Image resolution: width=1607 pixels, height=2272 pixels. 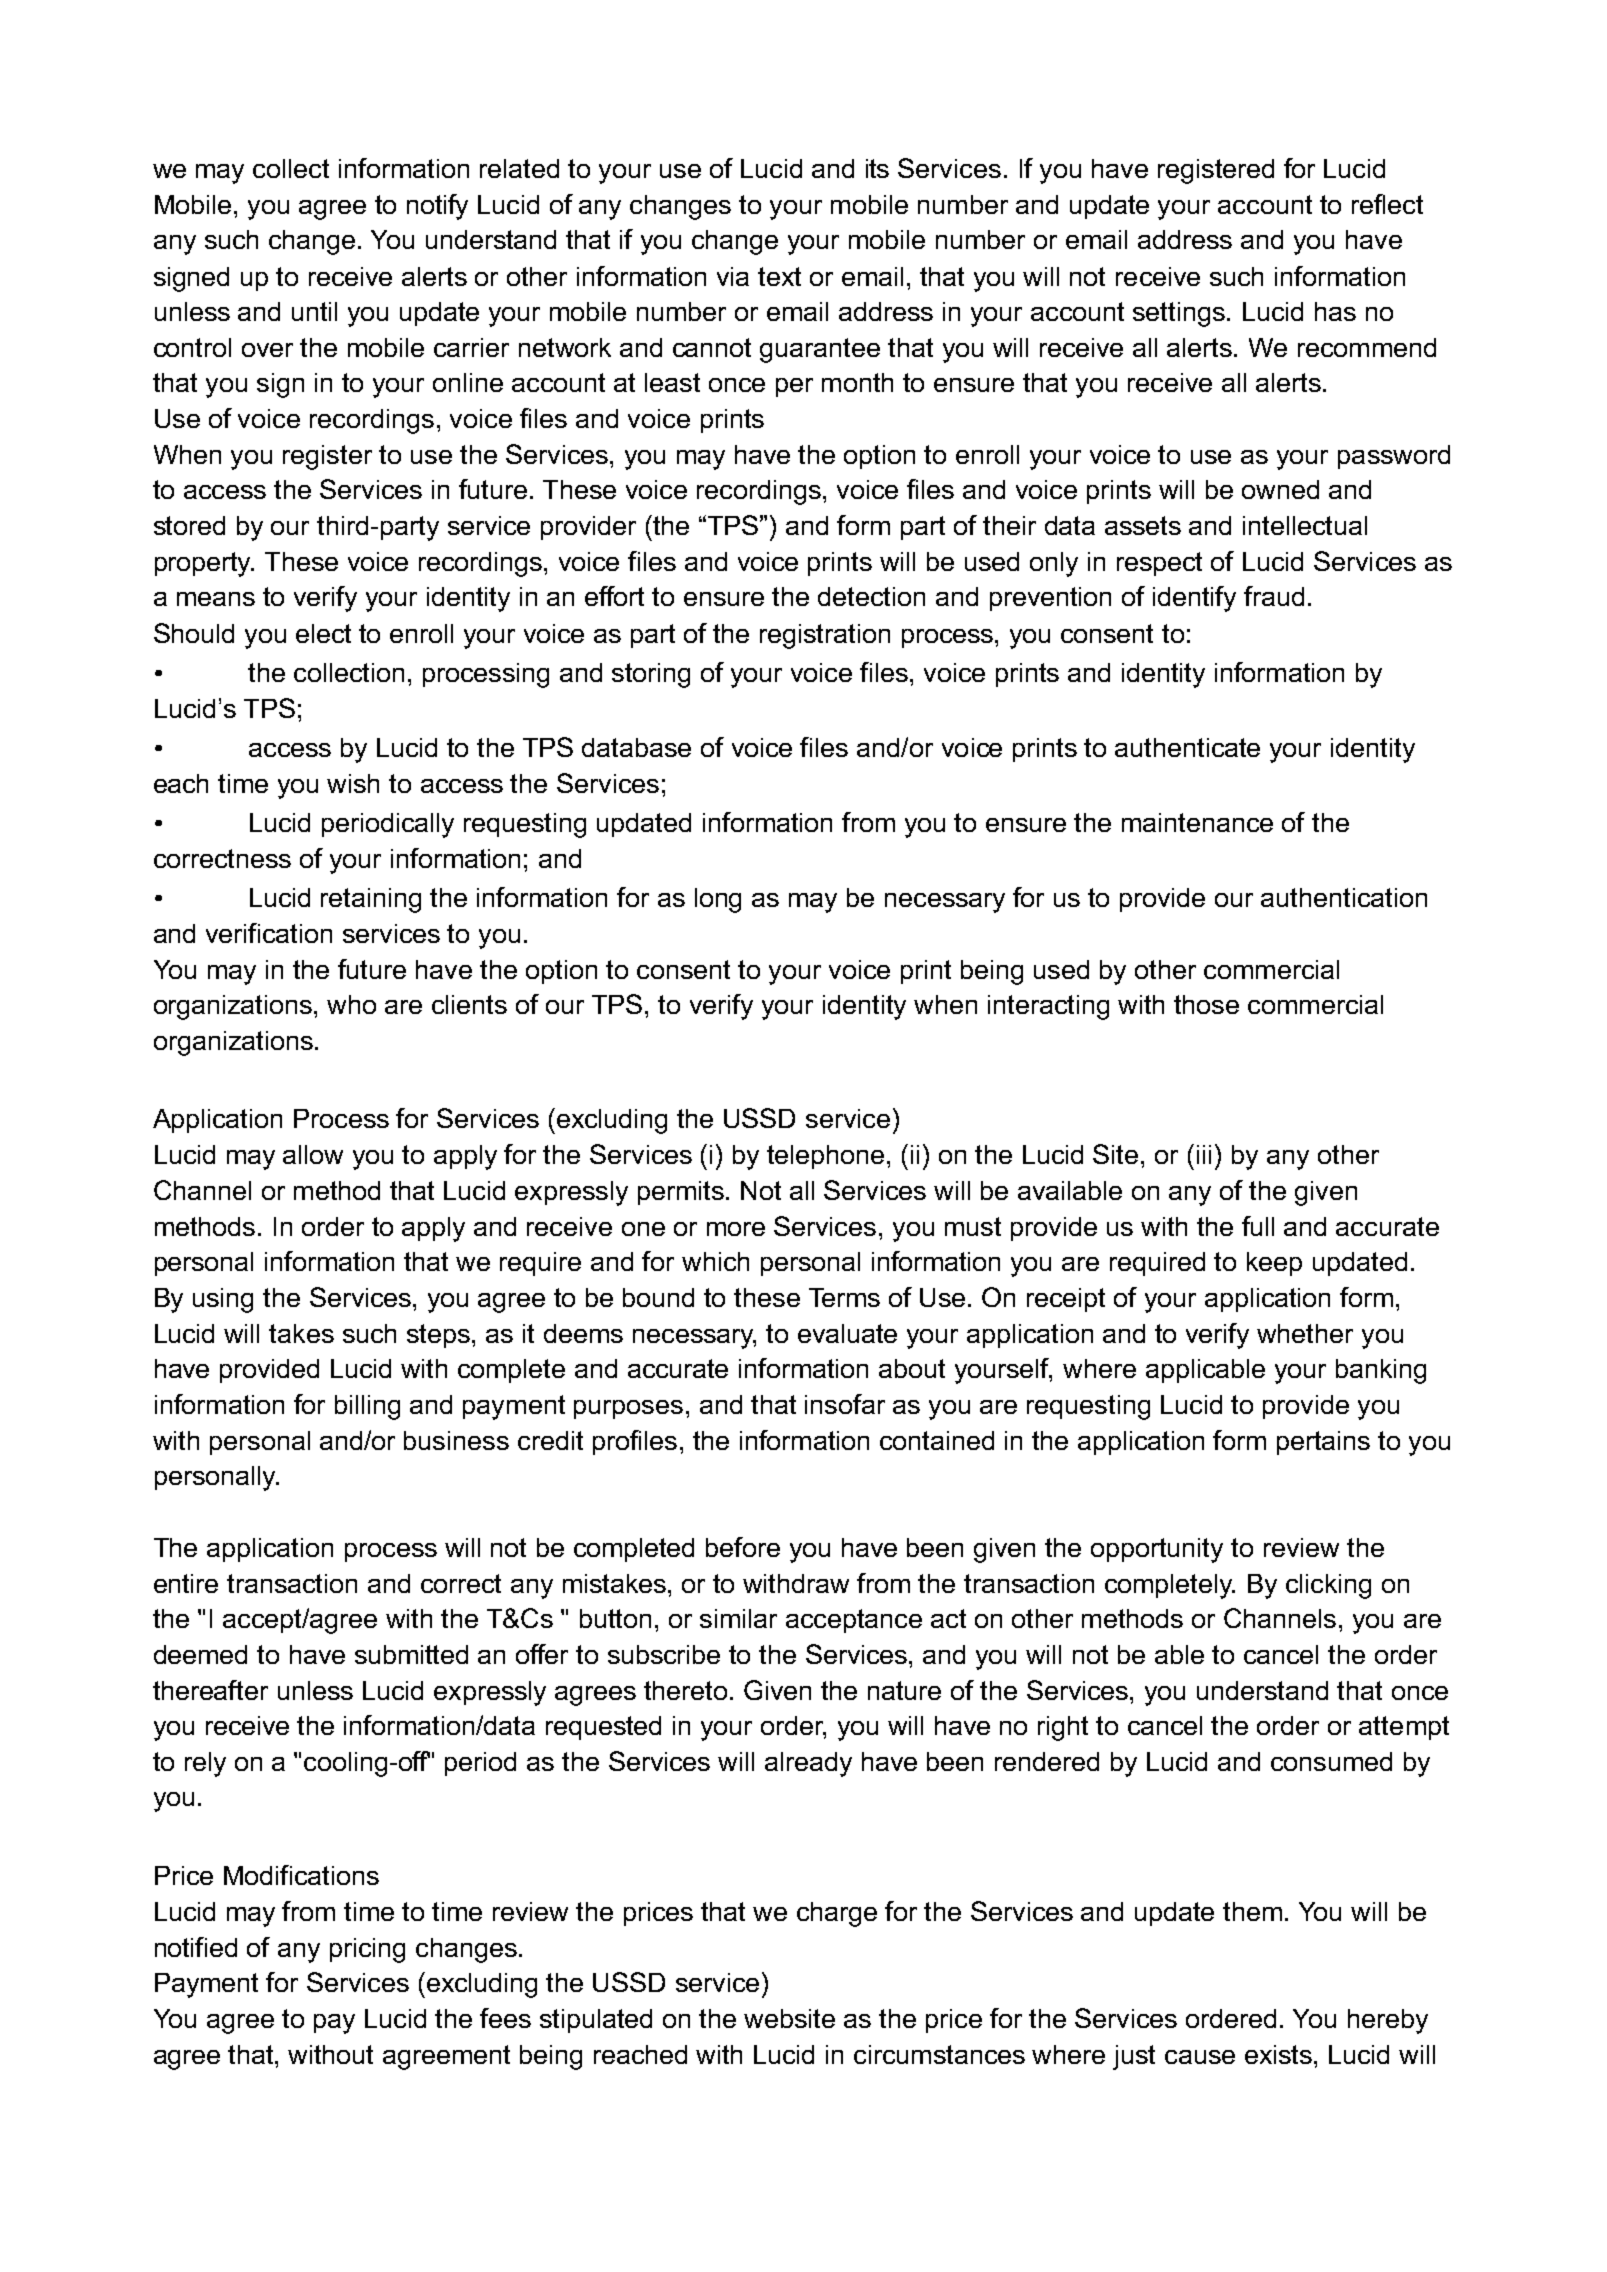 I want to click on maintenance, so click(x=1197, y=822).
